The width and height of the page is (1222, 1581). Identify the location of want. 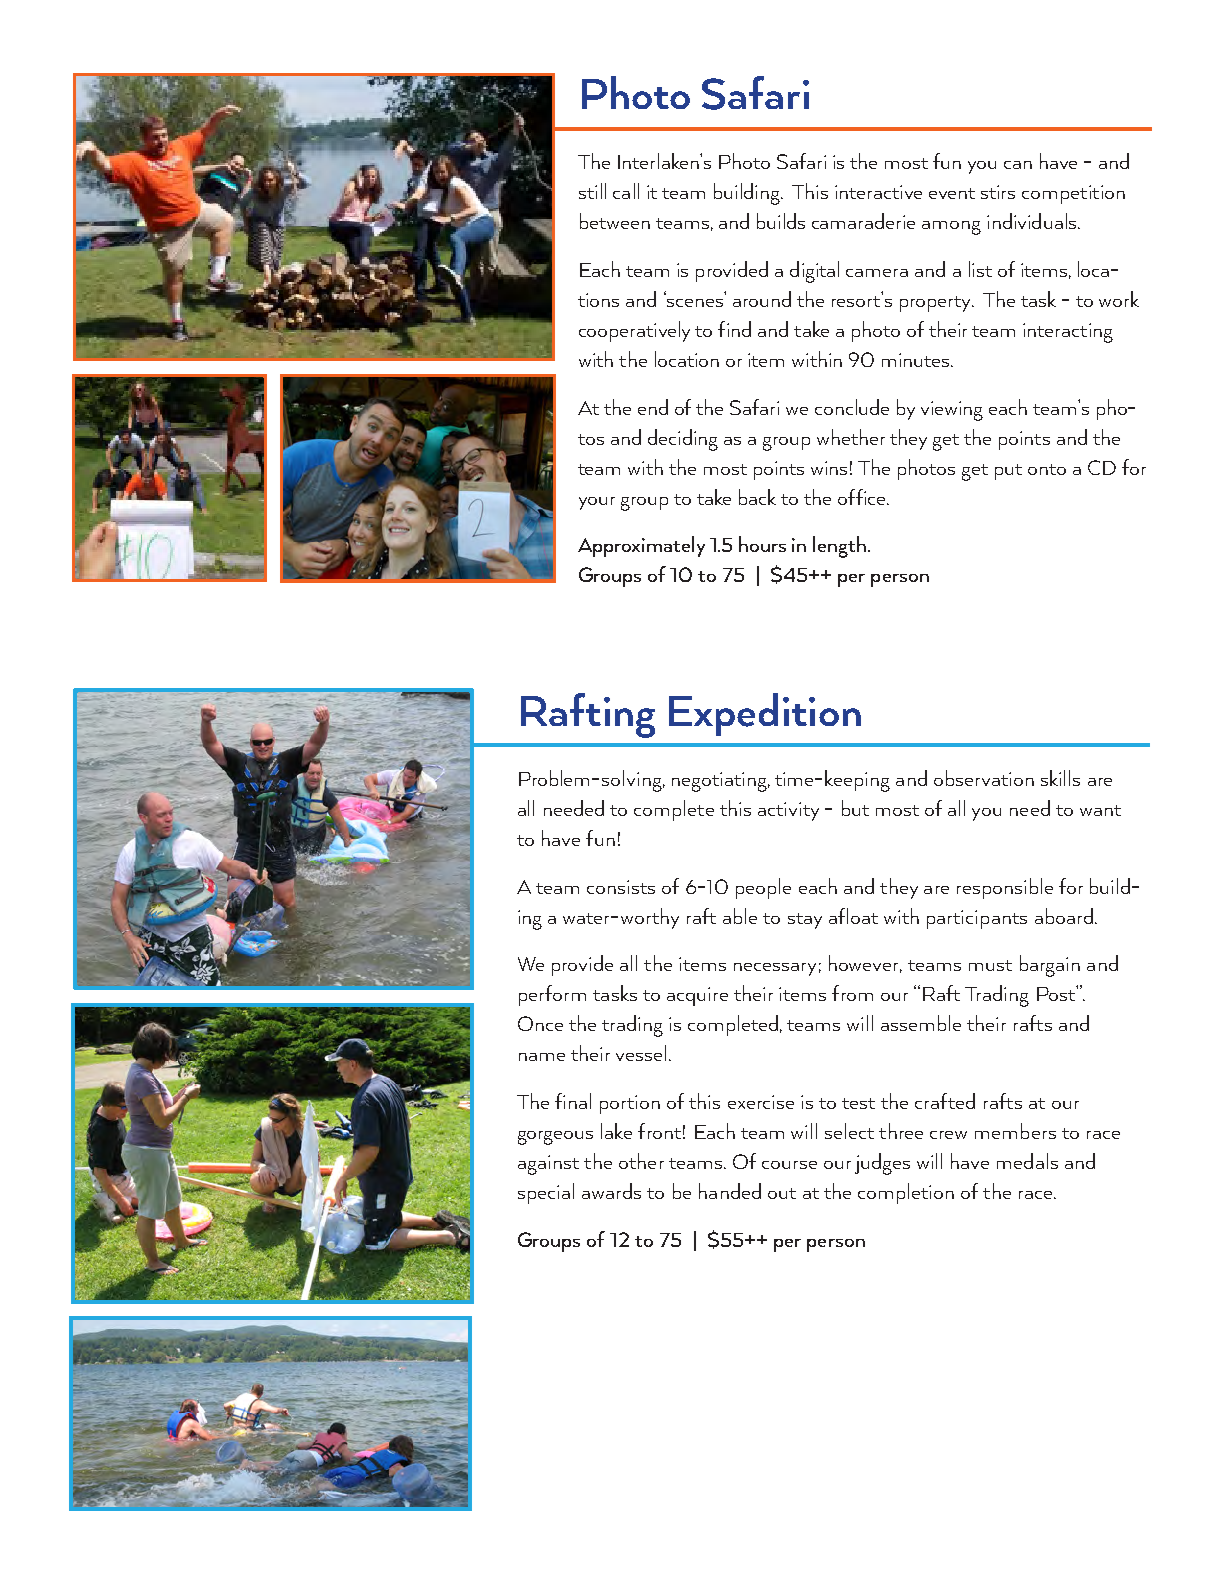
(1100, 810).
